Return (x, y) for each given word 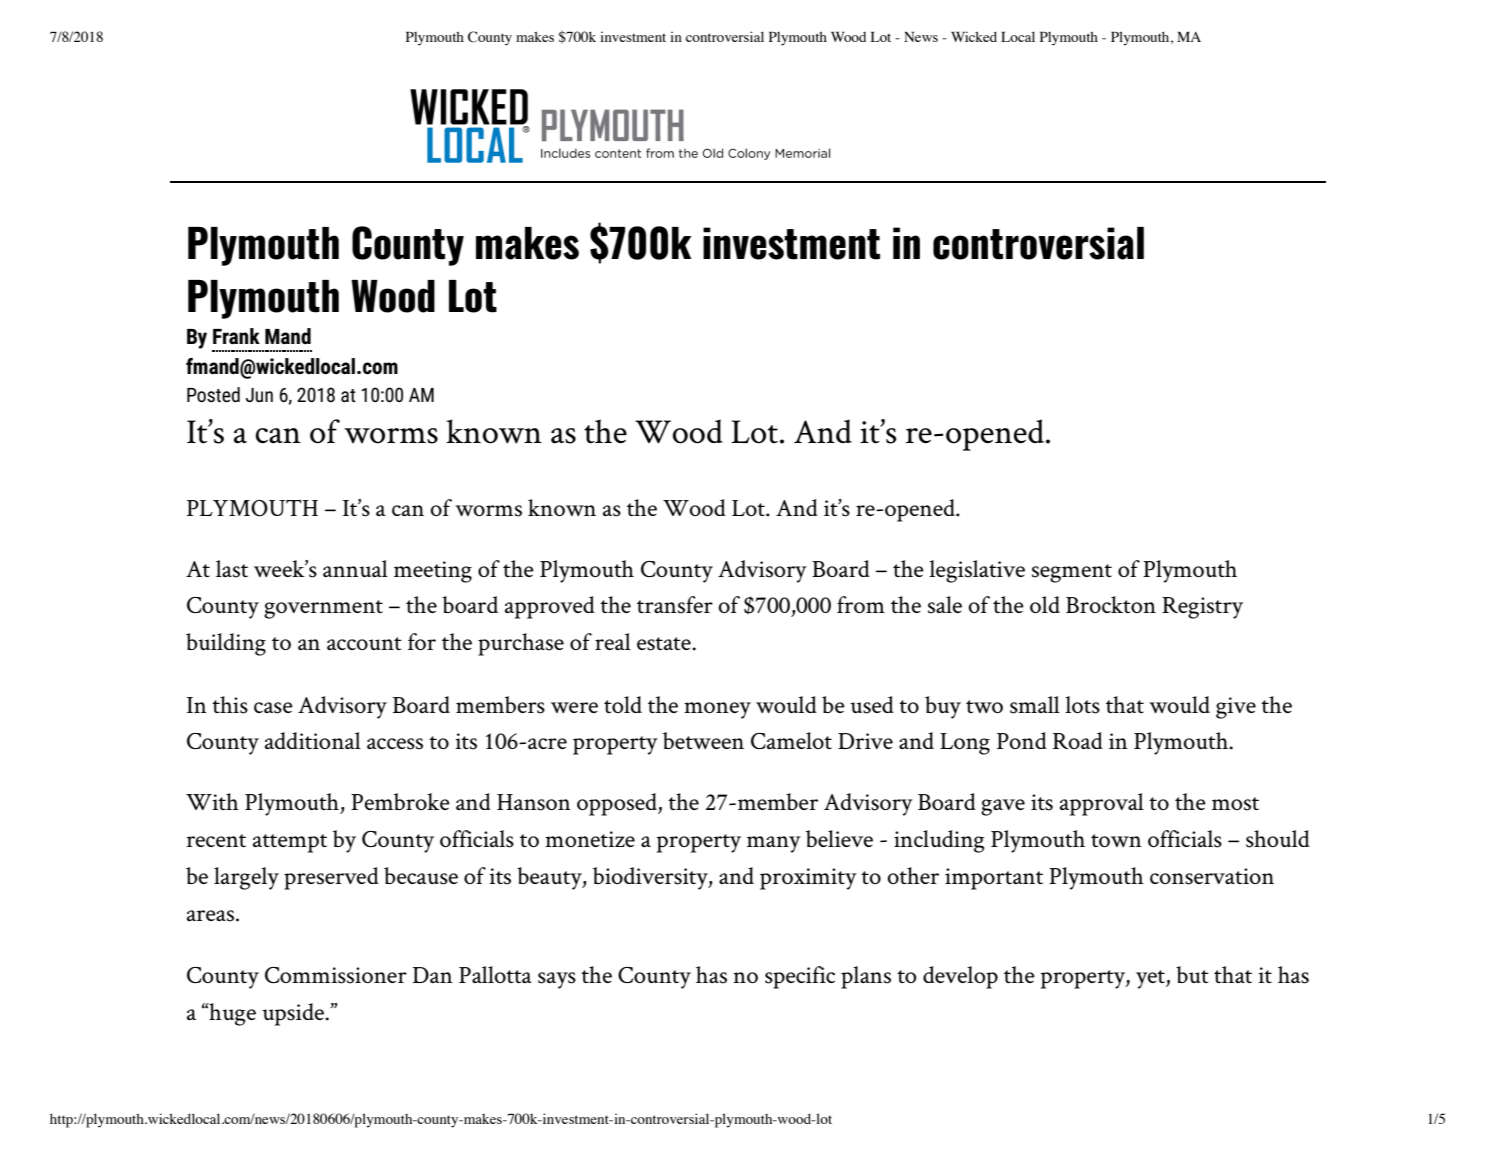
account (364, 643)
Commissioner (336, 975)
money (717, 710)
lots (1082, 705)
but (1192, 974)
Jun (259, 395)
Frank (236, 336)
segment (1072, 573)
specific (800, 977)
